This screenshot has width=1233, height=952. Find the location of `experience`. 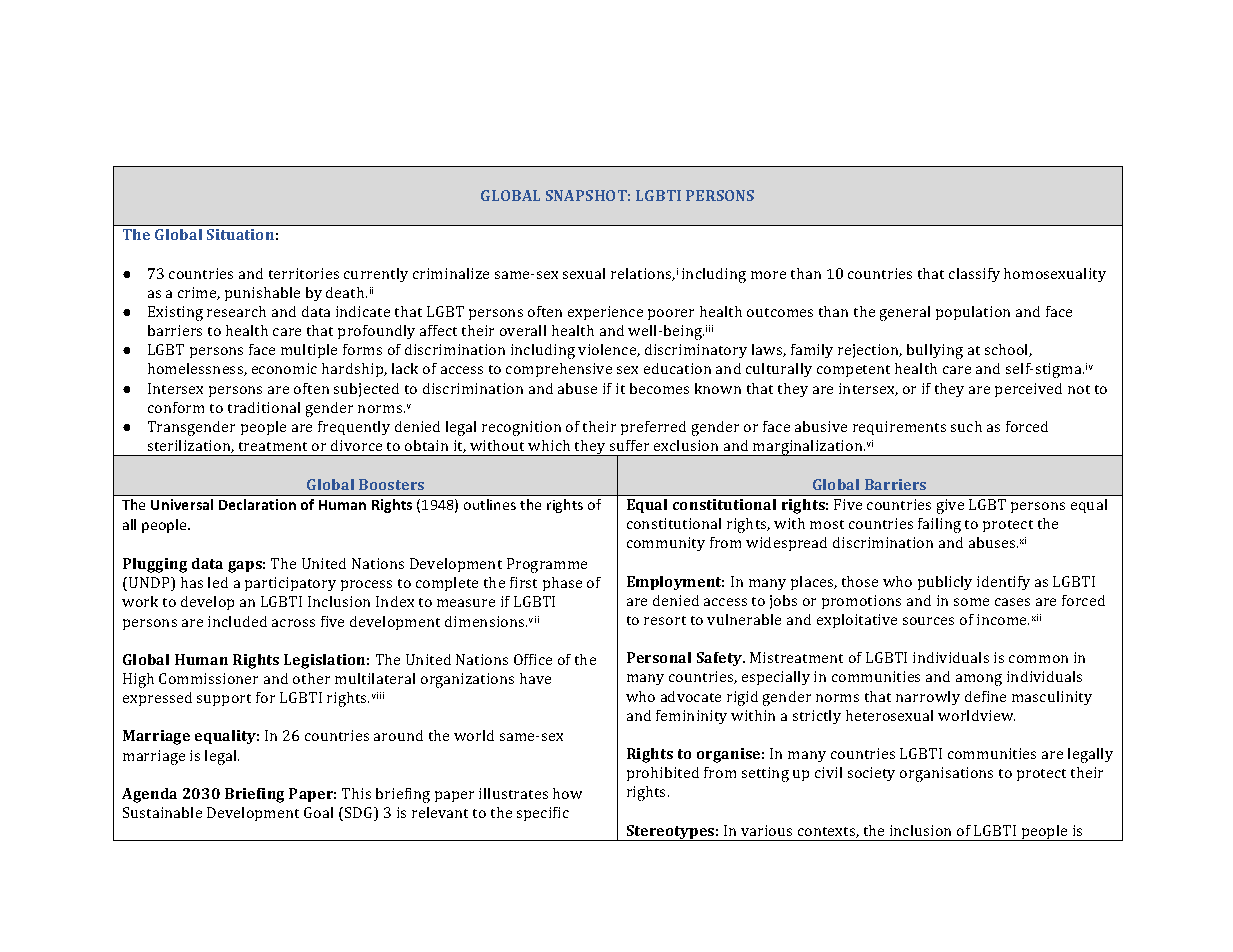

experience is located at coordinates (605, 313).
